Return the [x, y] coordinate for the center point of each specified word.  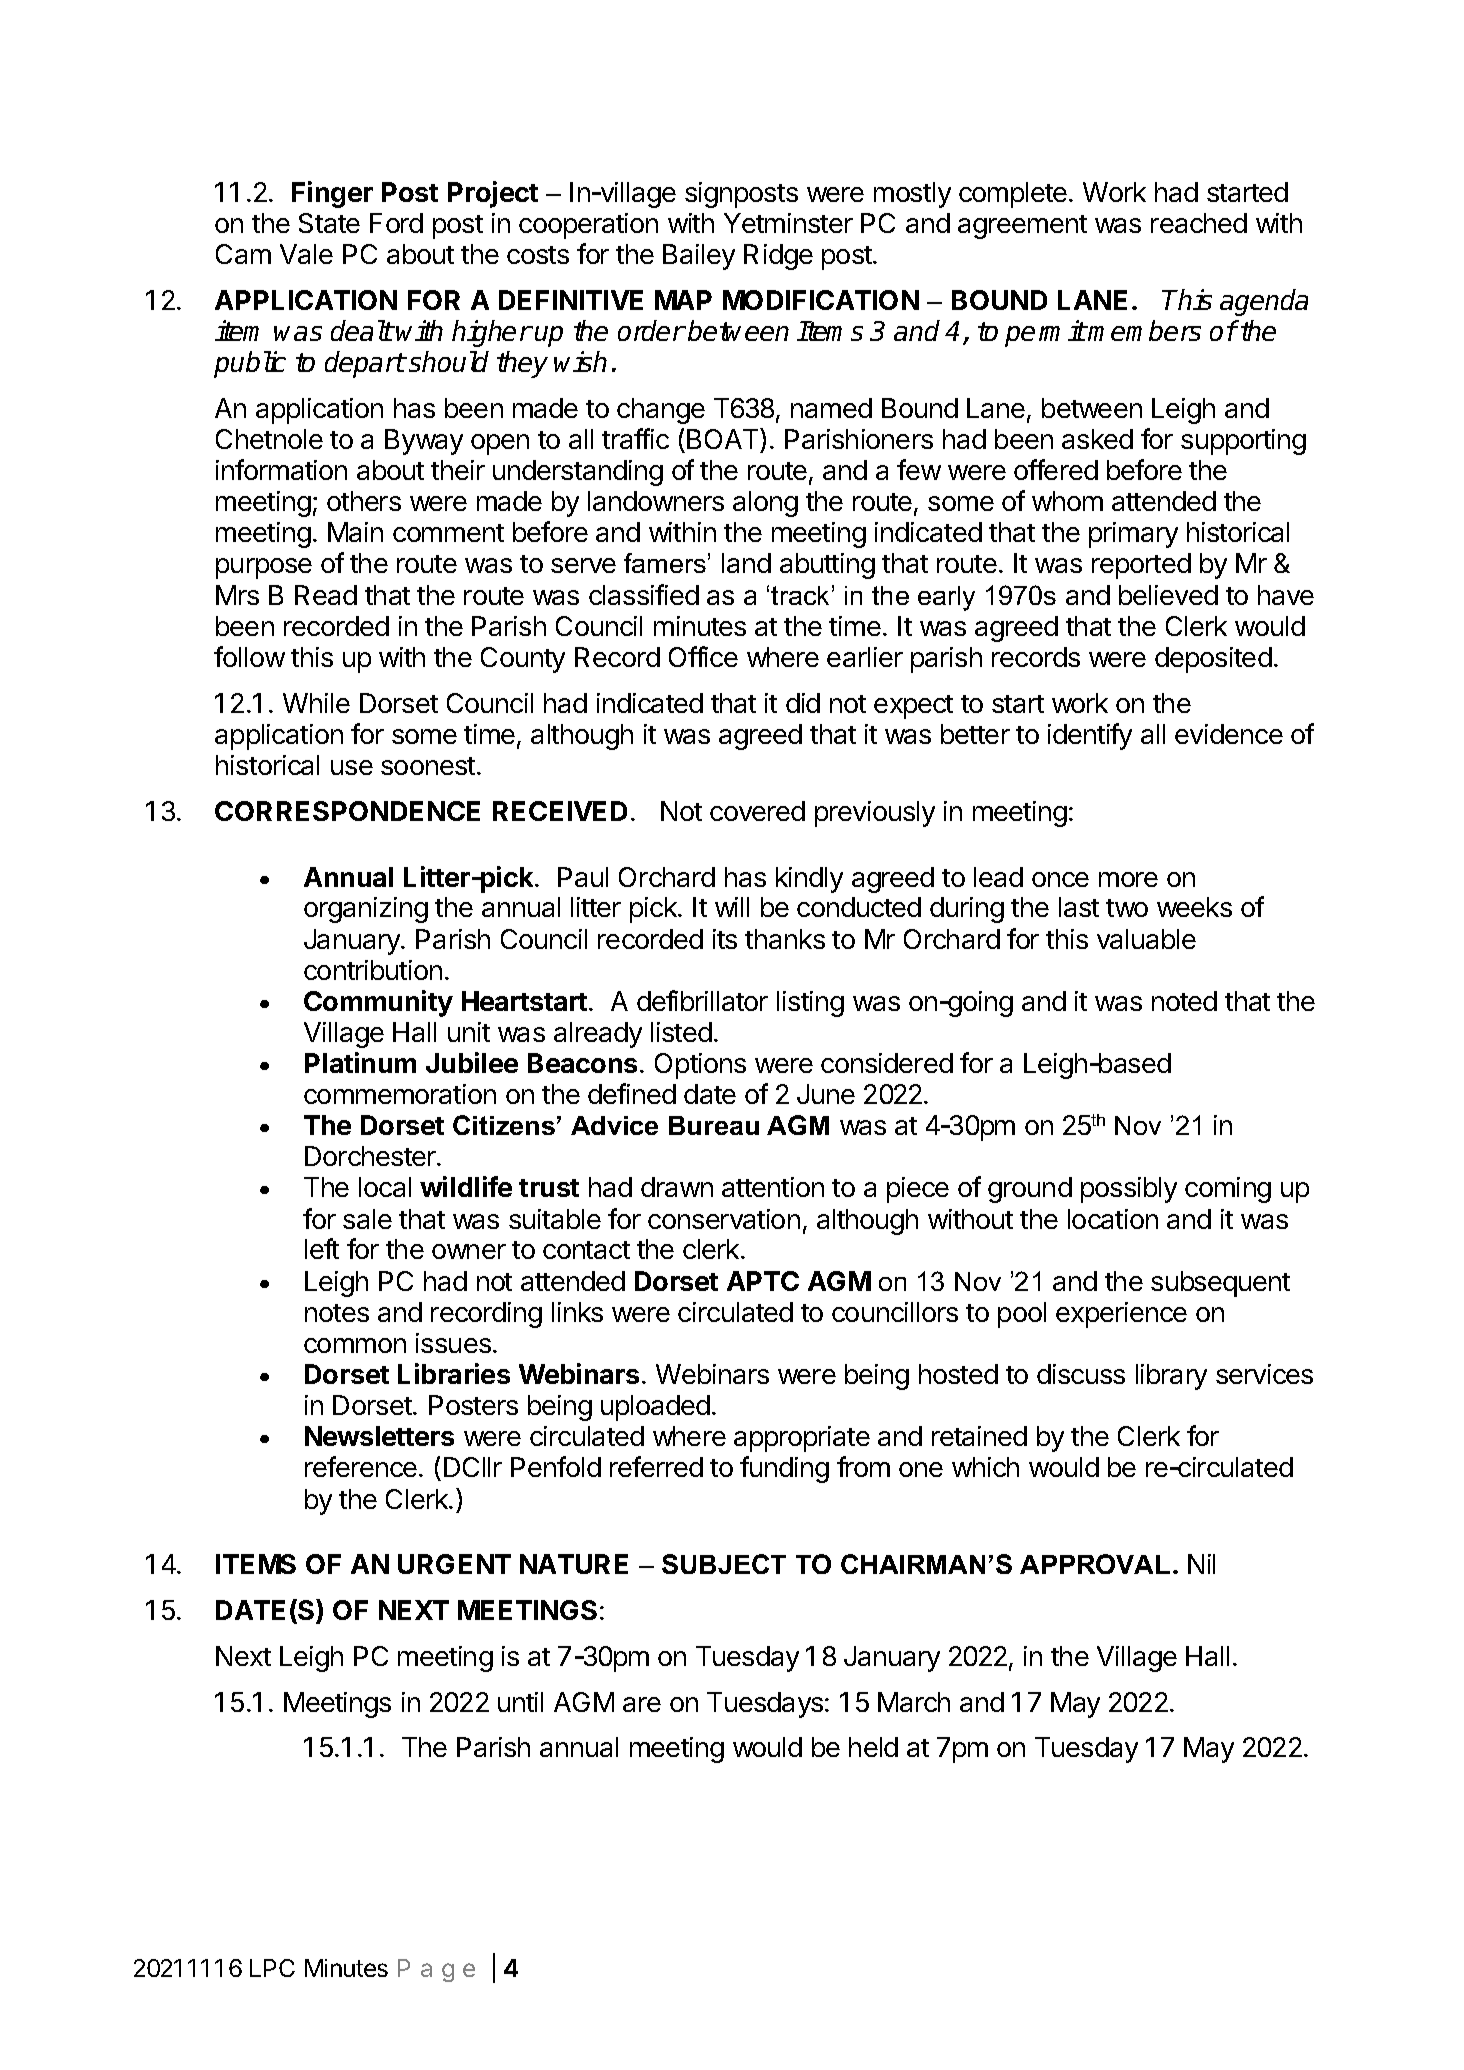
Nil [1201, 1564]
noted [1184, 1001]
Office [703, 656]
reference [361, 1466]
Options [700, 1066]
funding [784, 1469]
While [316, 703]
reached [1199, 223]
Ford [396, 223]
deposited [1213, 660]
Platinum [360, 1062]
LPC [272, 1968]
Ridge [778, 257]
